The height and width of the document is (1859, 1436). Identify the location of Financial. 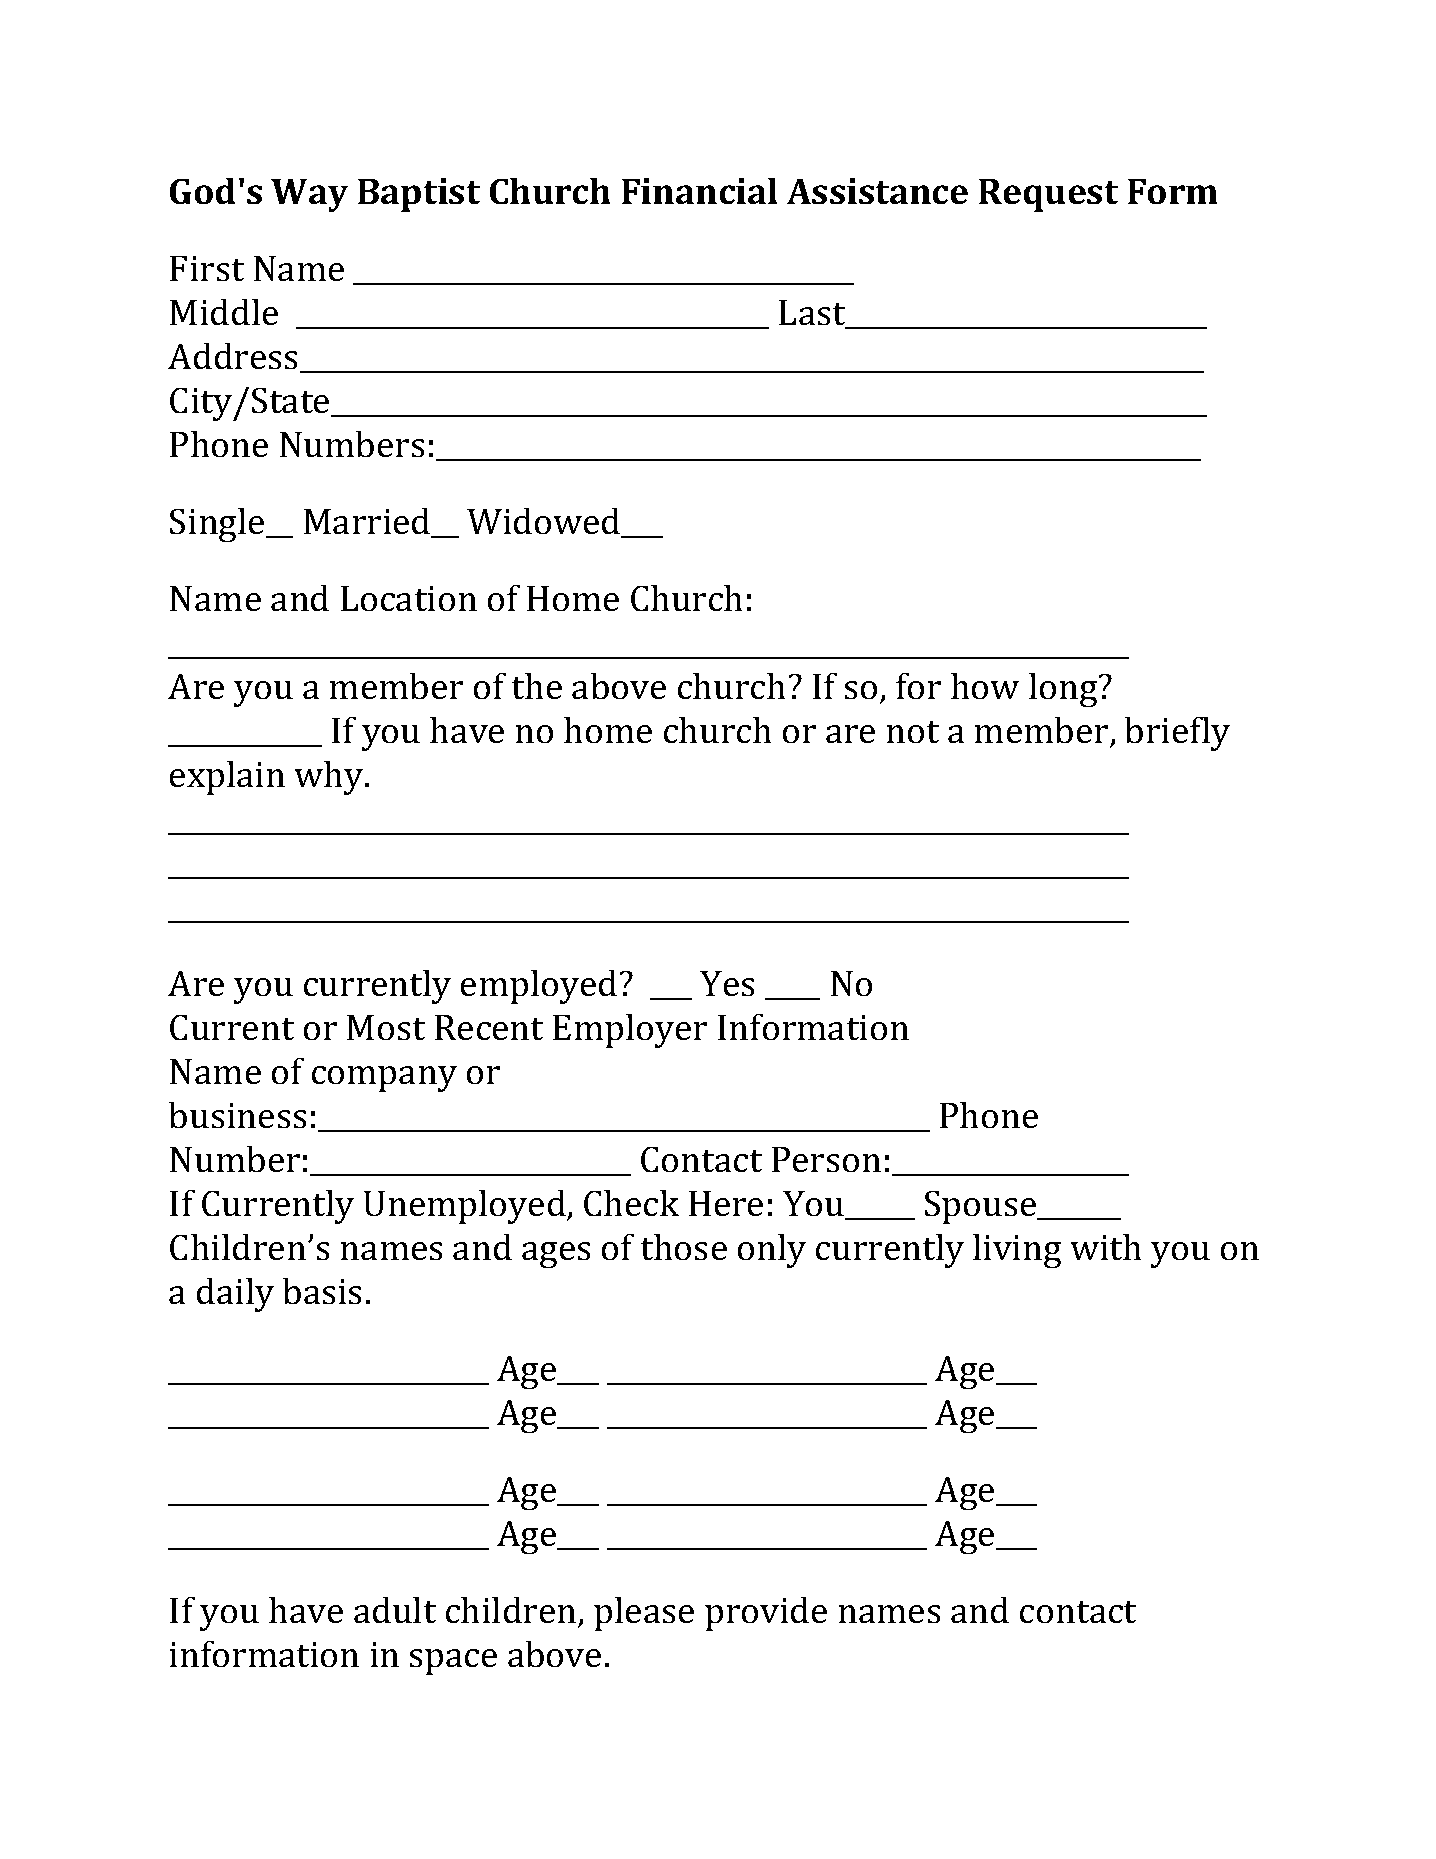
(699, 191).
